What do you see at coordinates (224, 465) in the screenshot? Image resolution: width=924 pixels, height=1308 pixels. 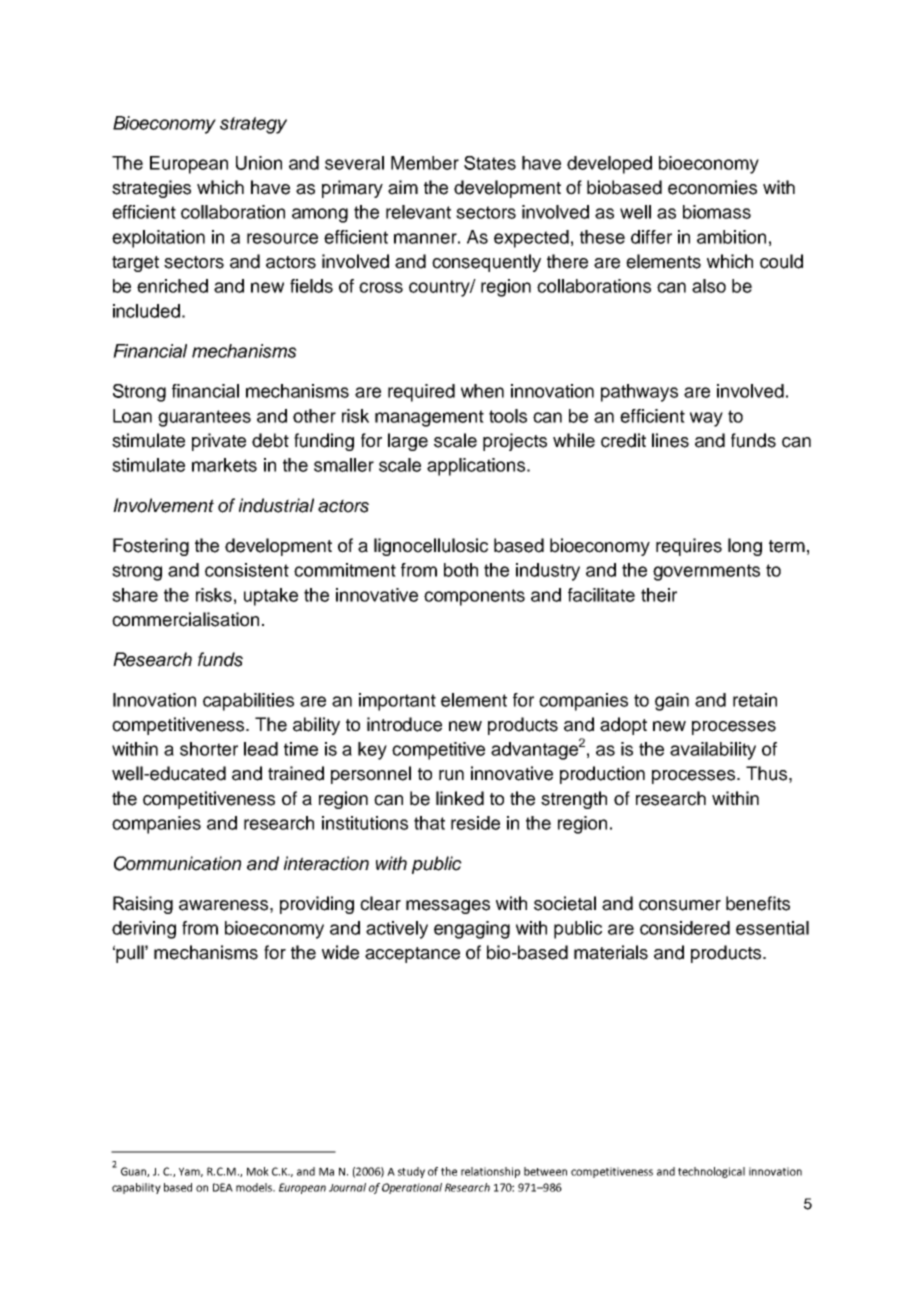 I see `markets` at bounding box center [224, 465].
